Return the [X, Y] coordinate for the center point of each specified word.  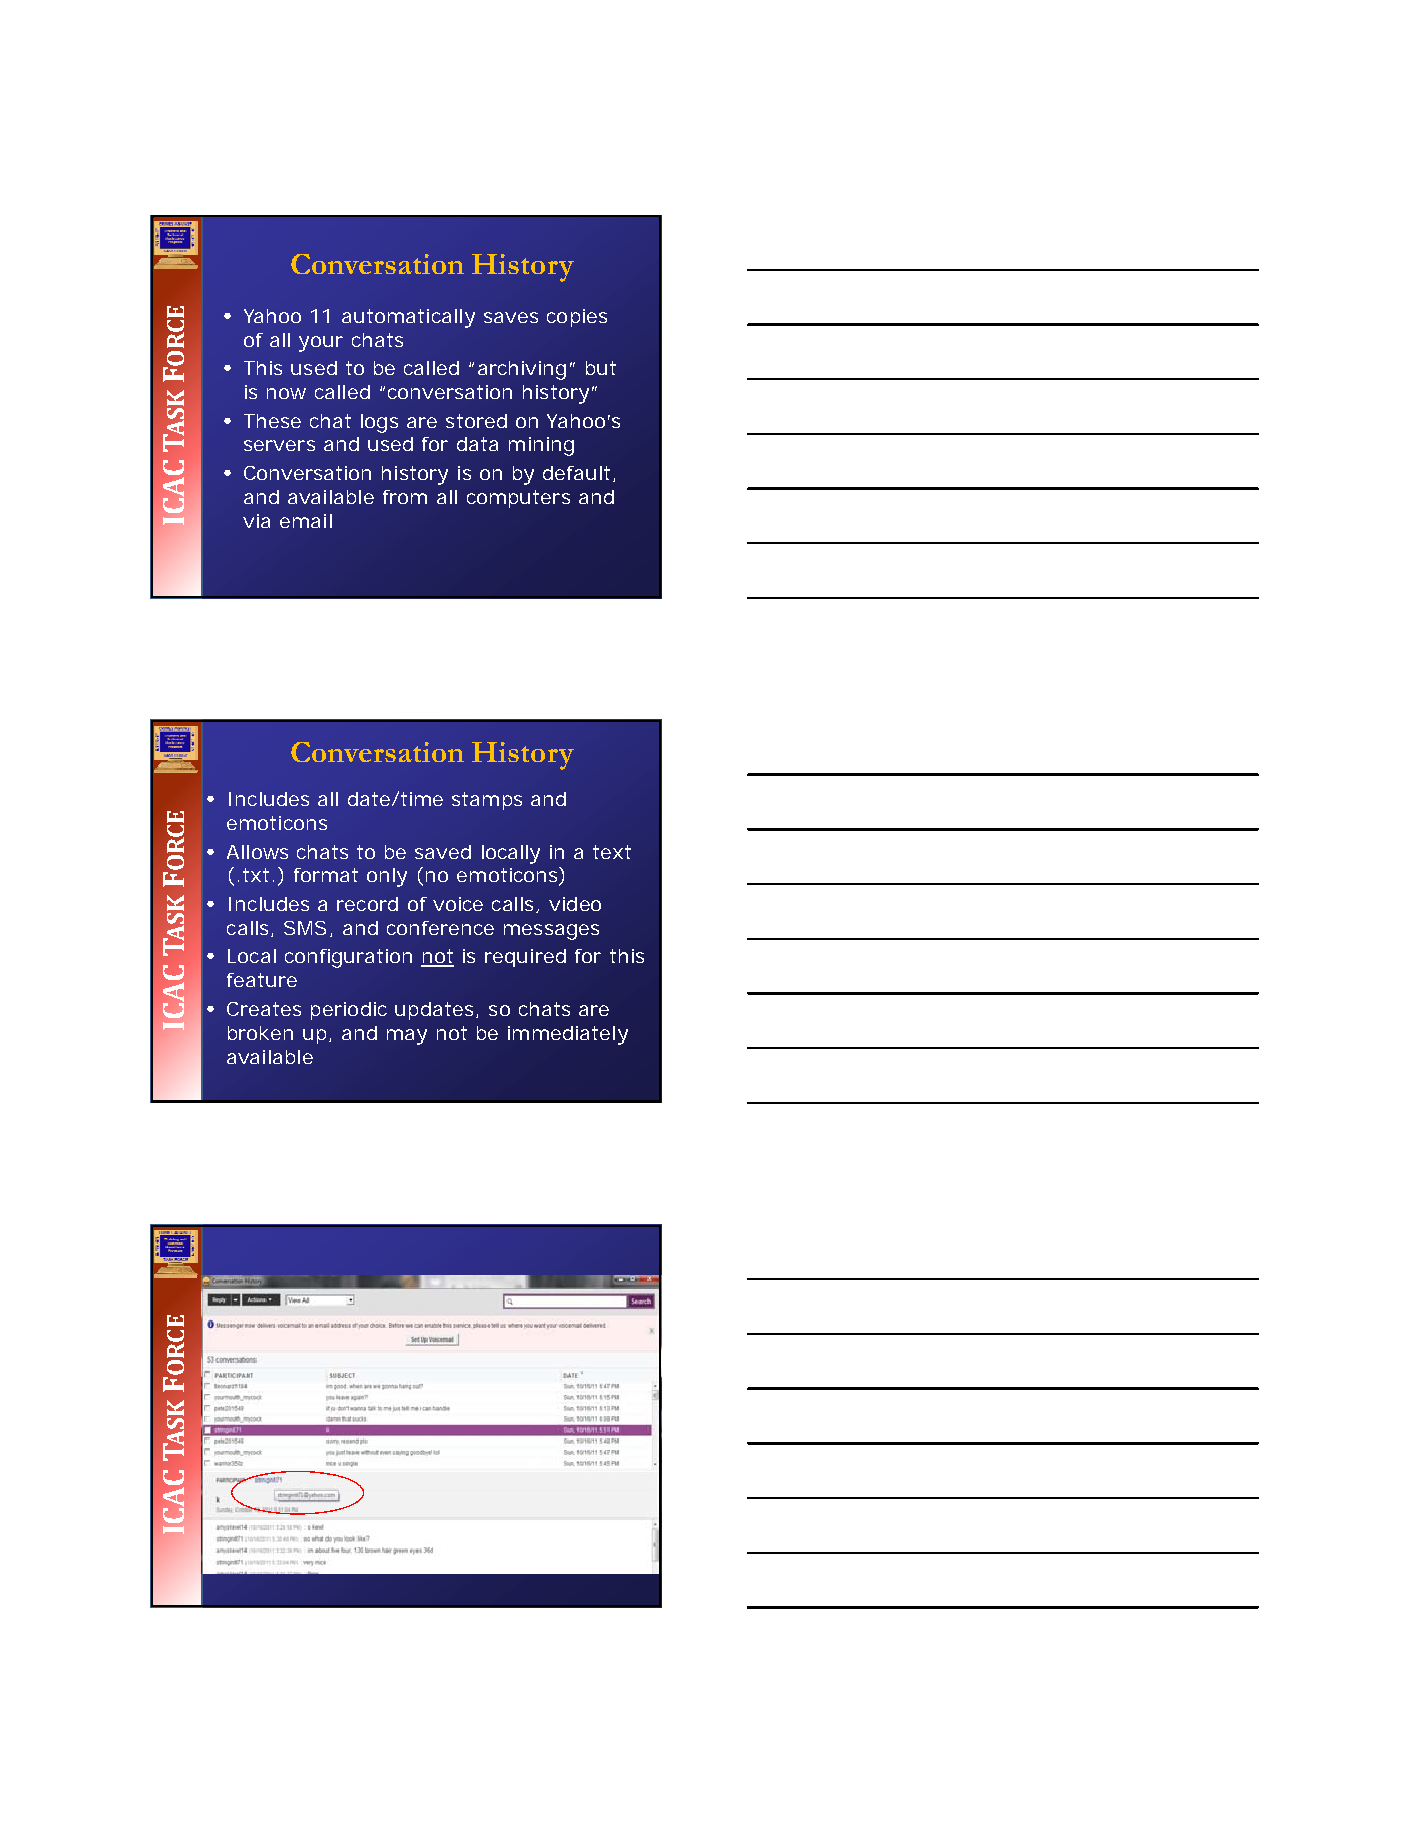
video [575, 904]
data [477, 444]
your [321, 344]
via [256, 521]
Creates [264, 1009]
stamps [487, 801]
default [576, 473]
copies [577, 318]
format [326, 875]
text [612, 852]
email [306, 521]
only [387, 877]
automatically [408, 318]
